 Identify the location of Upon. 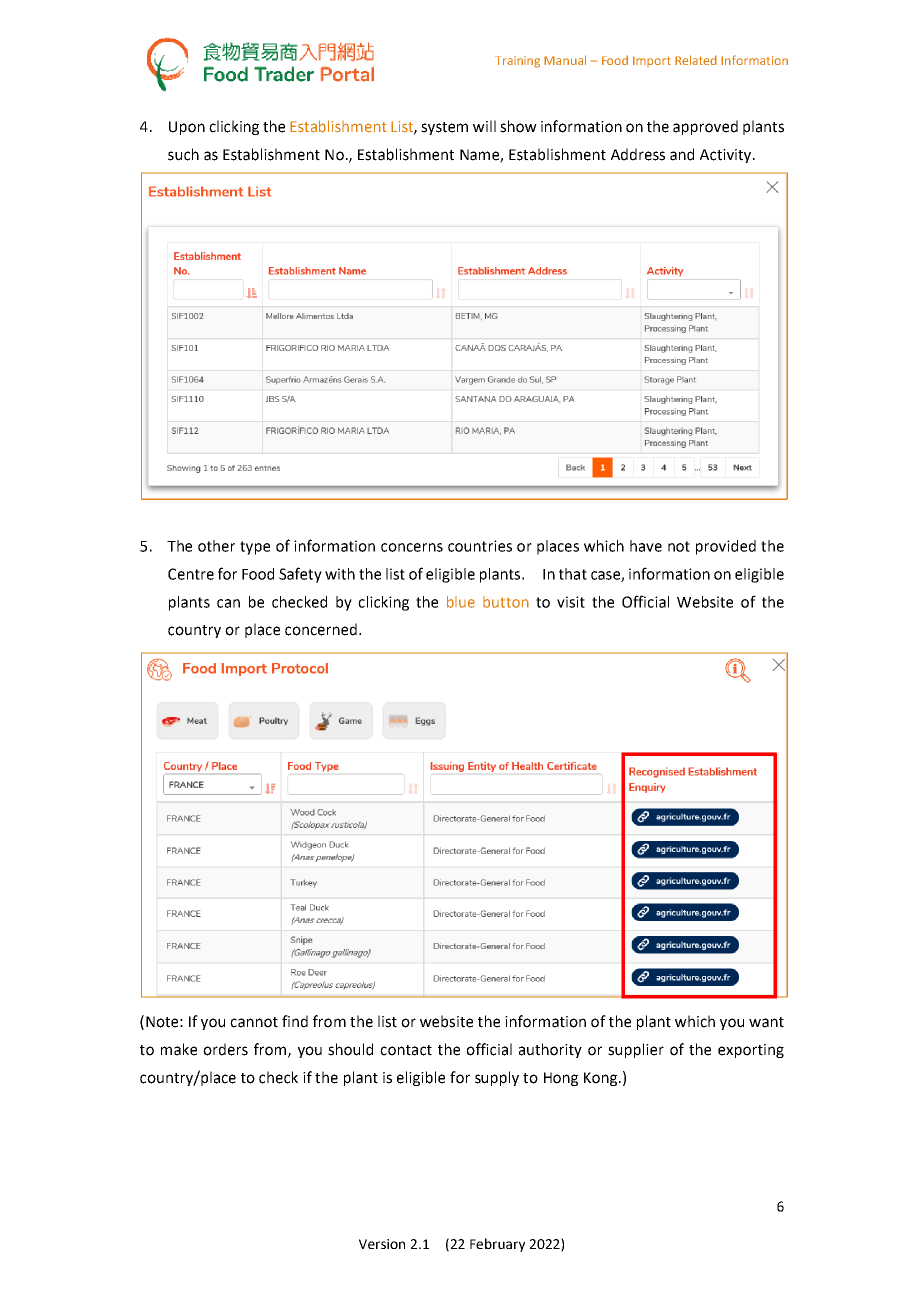
(187, 128).
